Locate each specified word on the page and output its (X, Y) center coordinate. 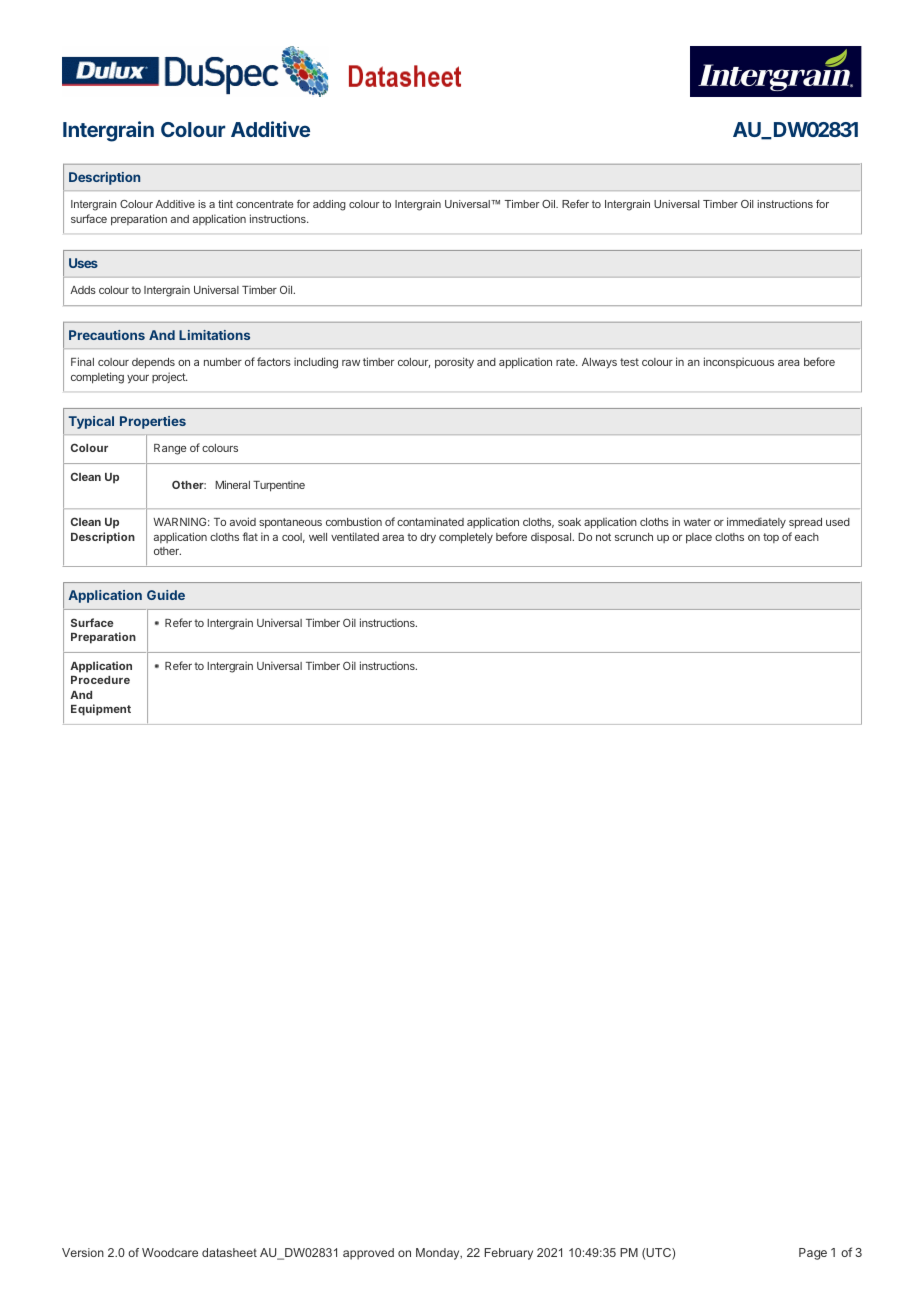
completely (466, 538)
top (771, 538)
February (508, 1254)
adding (329, 205)
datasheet (229, 1252)
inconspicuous (739, 362)
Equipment (101, 710)
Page (813, 1254)
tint (225, 204)
